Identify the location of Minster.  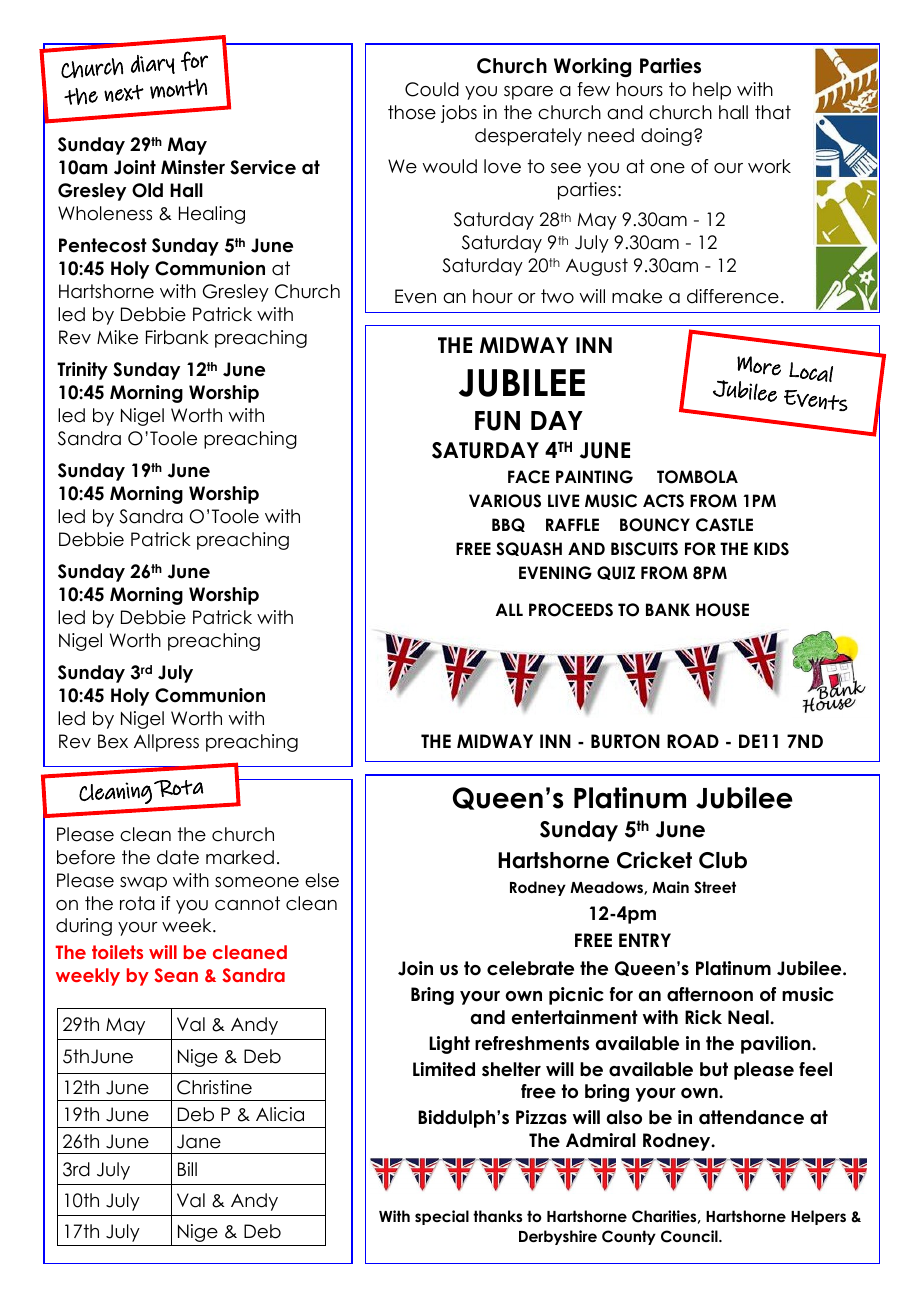
(193, 167).
